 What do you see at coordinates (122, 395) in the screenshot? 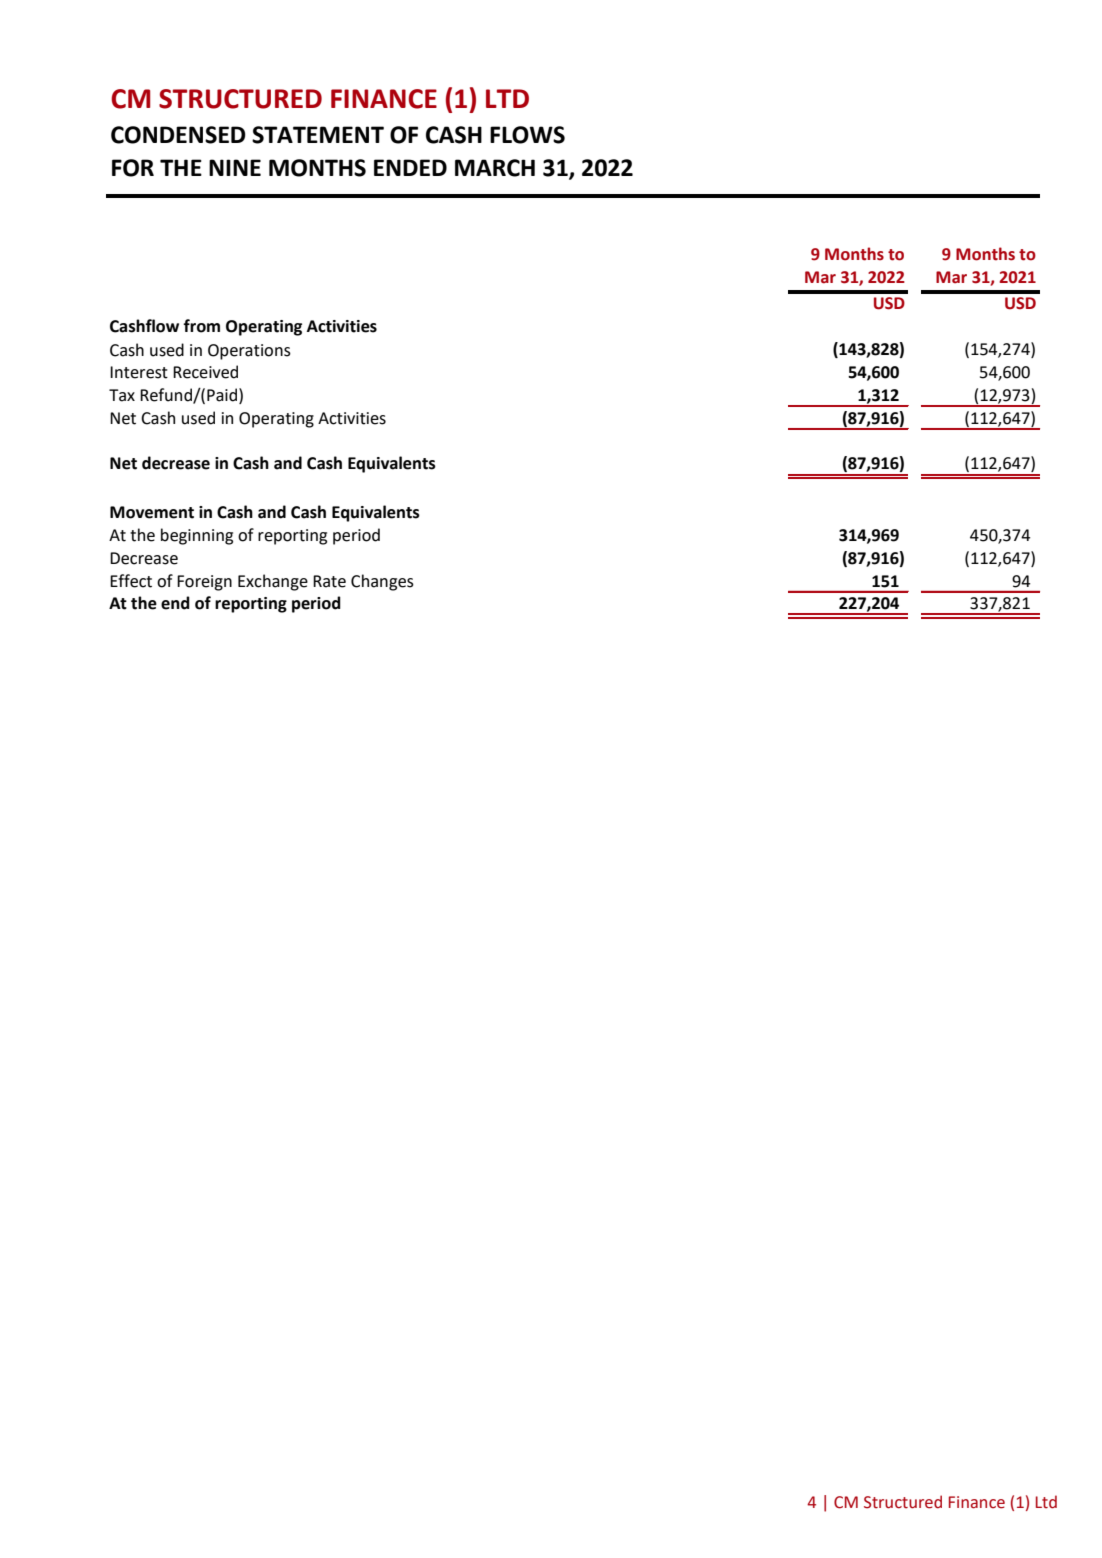
I see `Tax` at bounding box center [122, 395].
